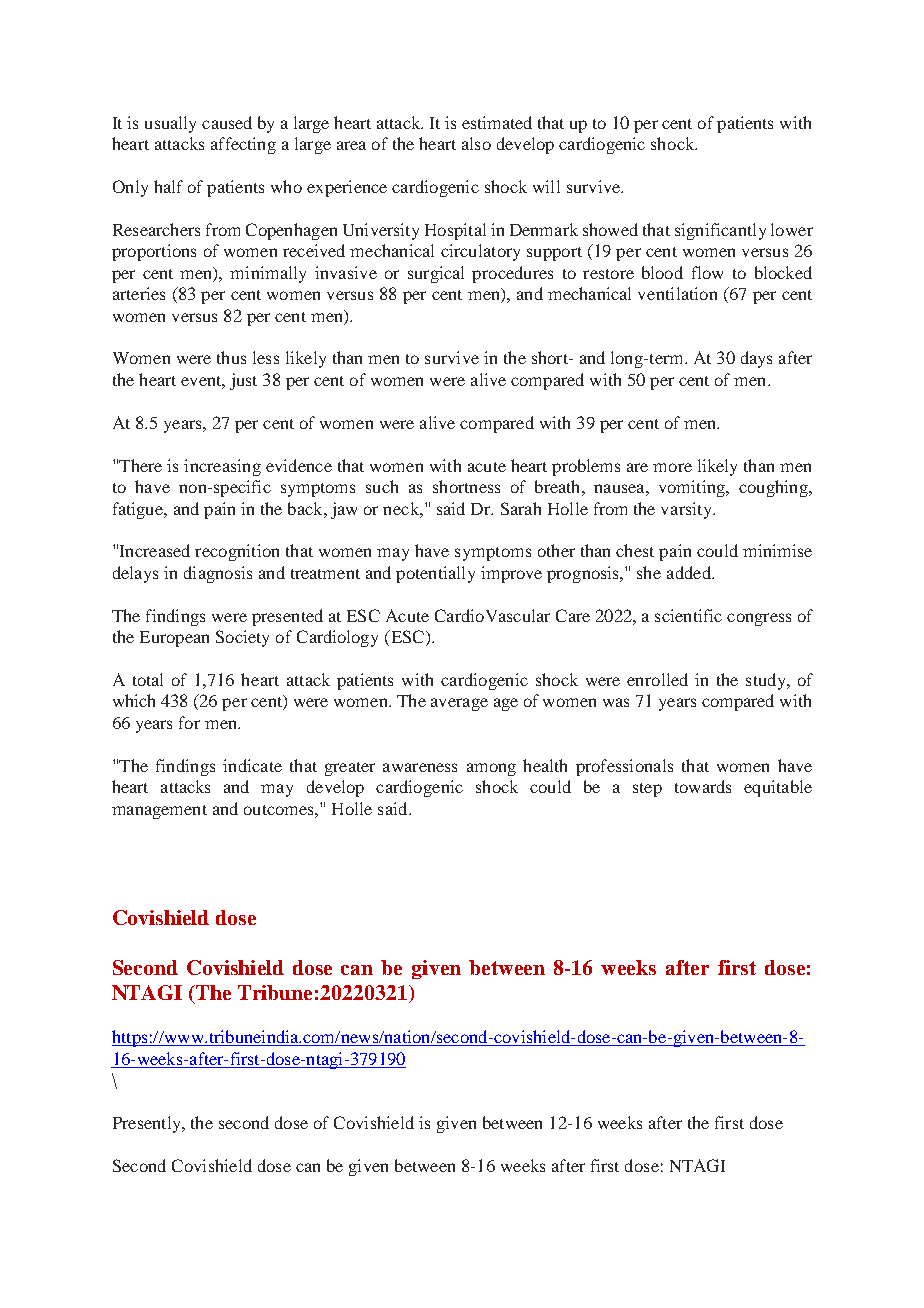 This screenshot has width=924, height=1308. What do you see at coordinates (243, 381) in the screenshot?
I see `just` at bounding box center [243, 381].
